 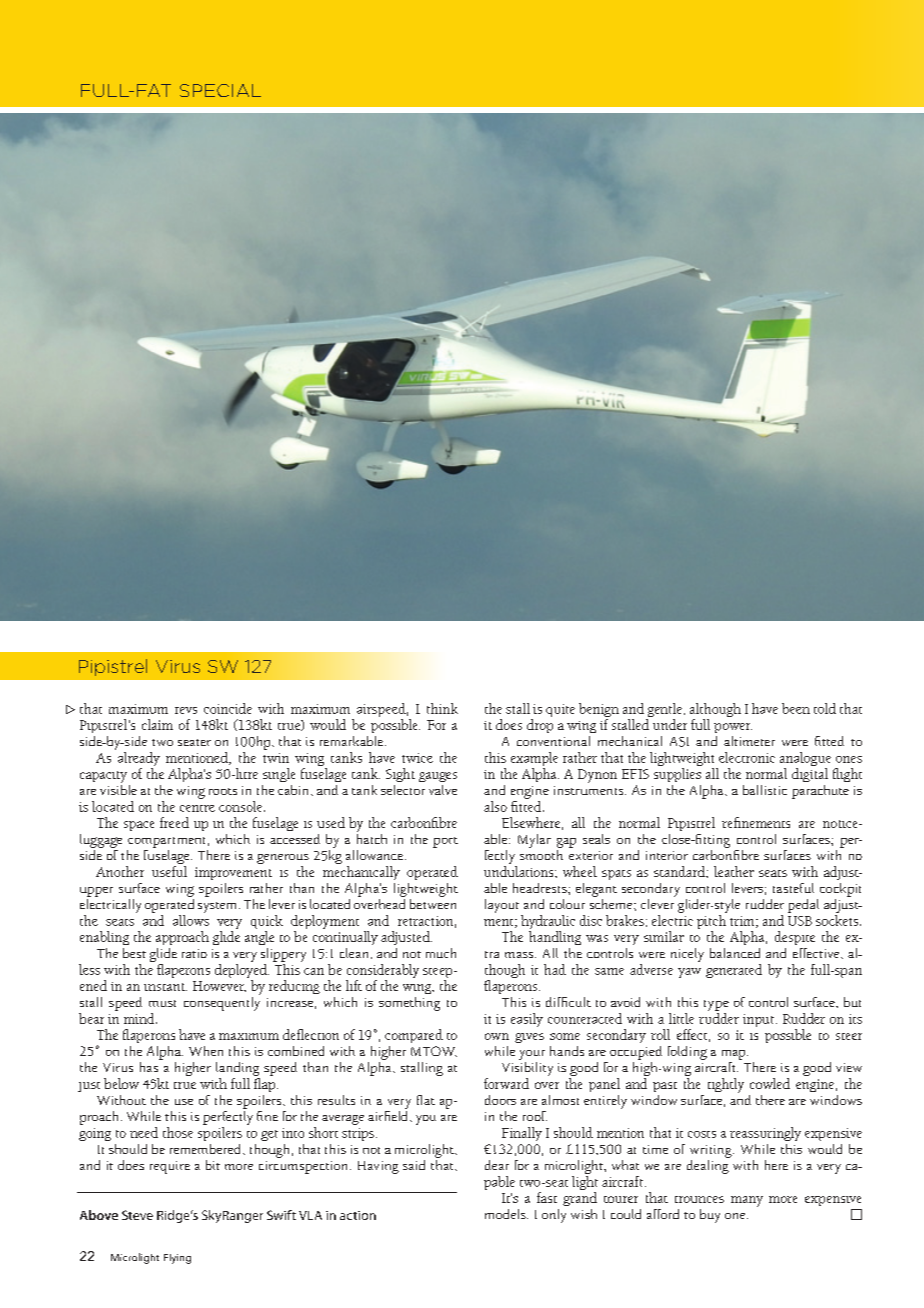 What do you see at coordinates (825, 708) in the document?
I see `told` at bounding box center [825, 708].
